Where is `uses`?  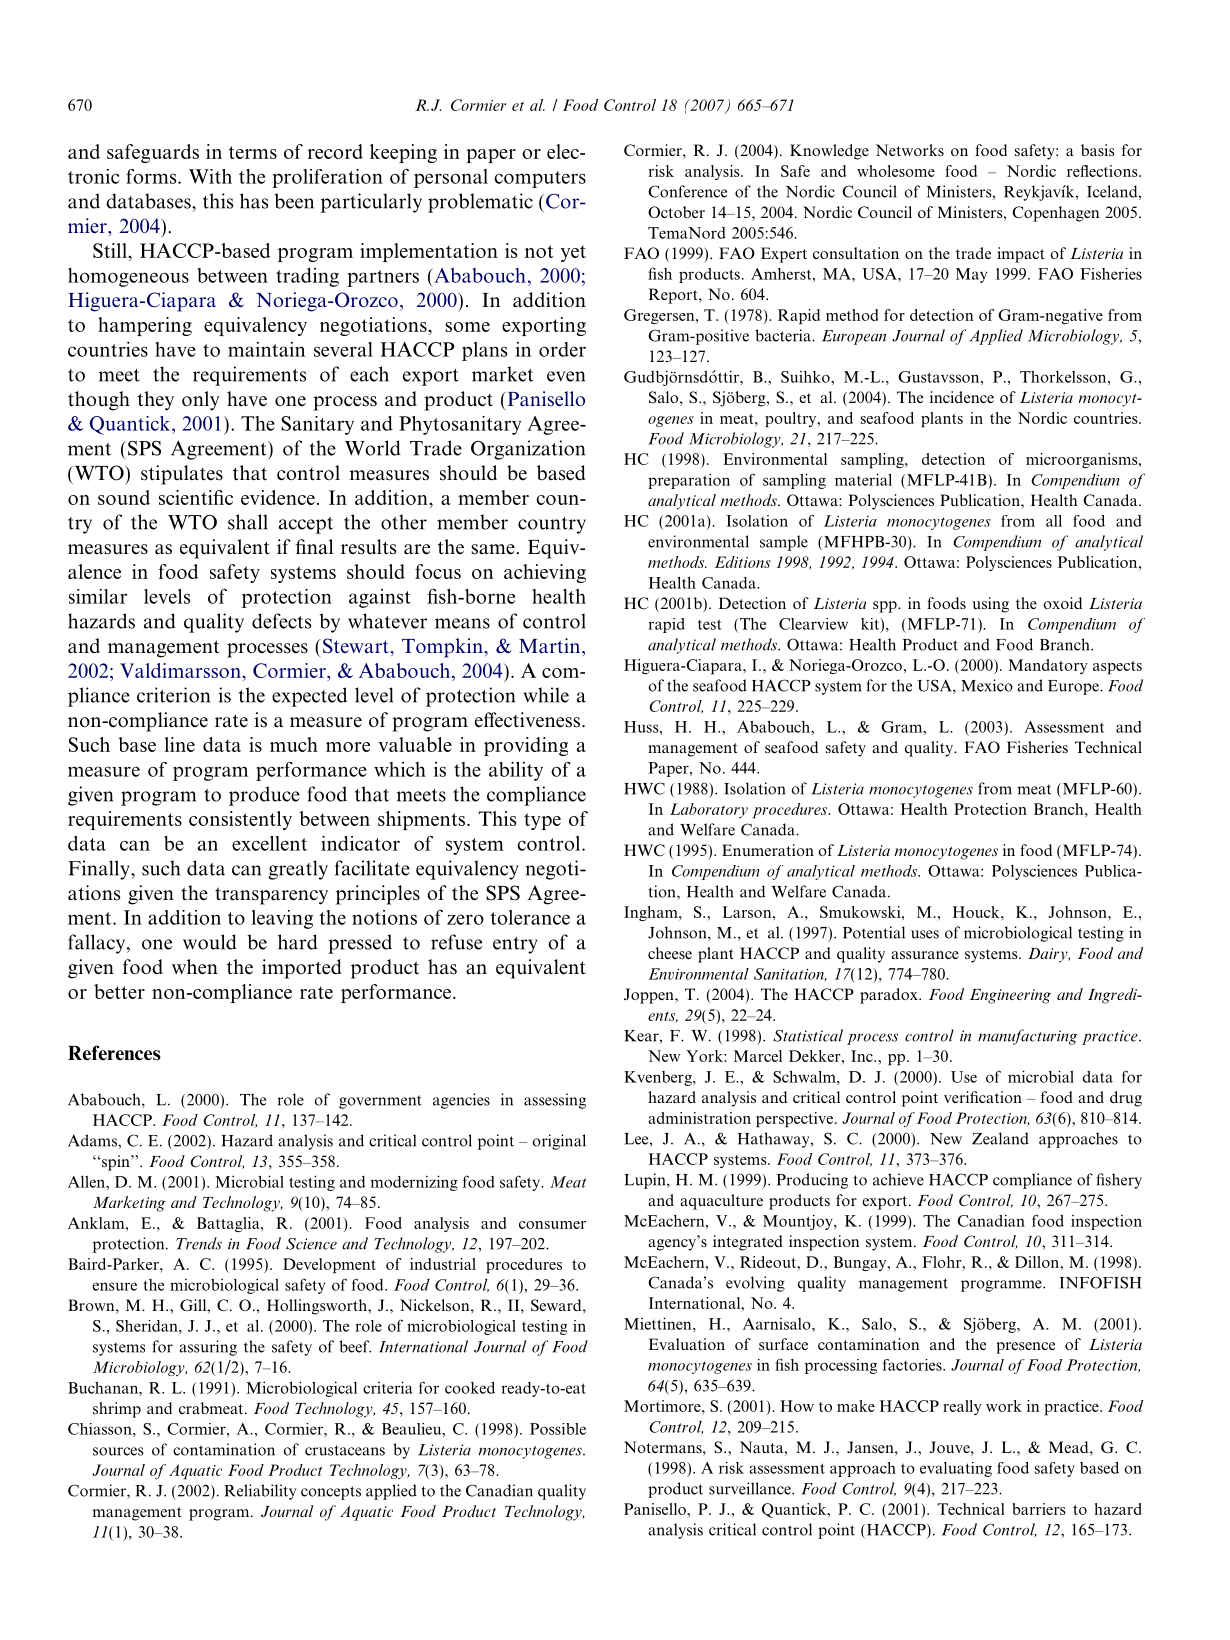 uses is located at coordinates (925, 934).
